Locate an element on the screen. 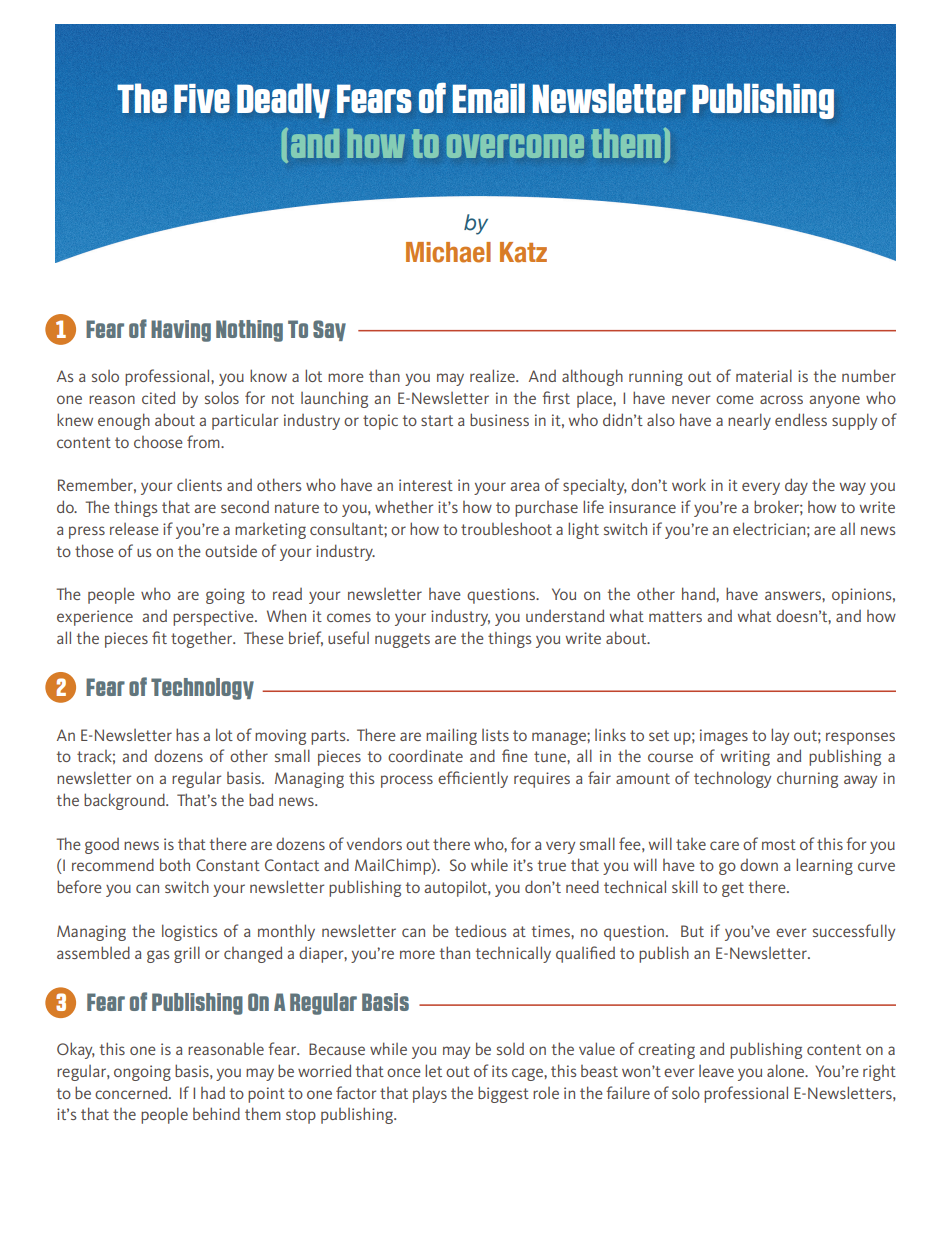  had is located at coordinates (213, 1093).
